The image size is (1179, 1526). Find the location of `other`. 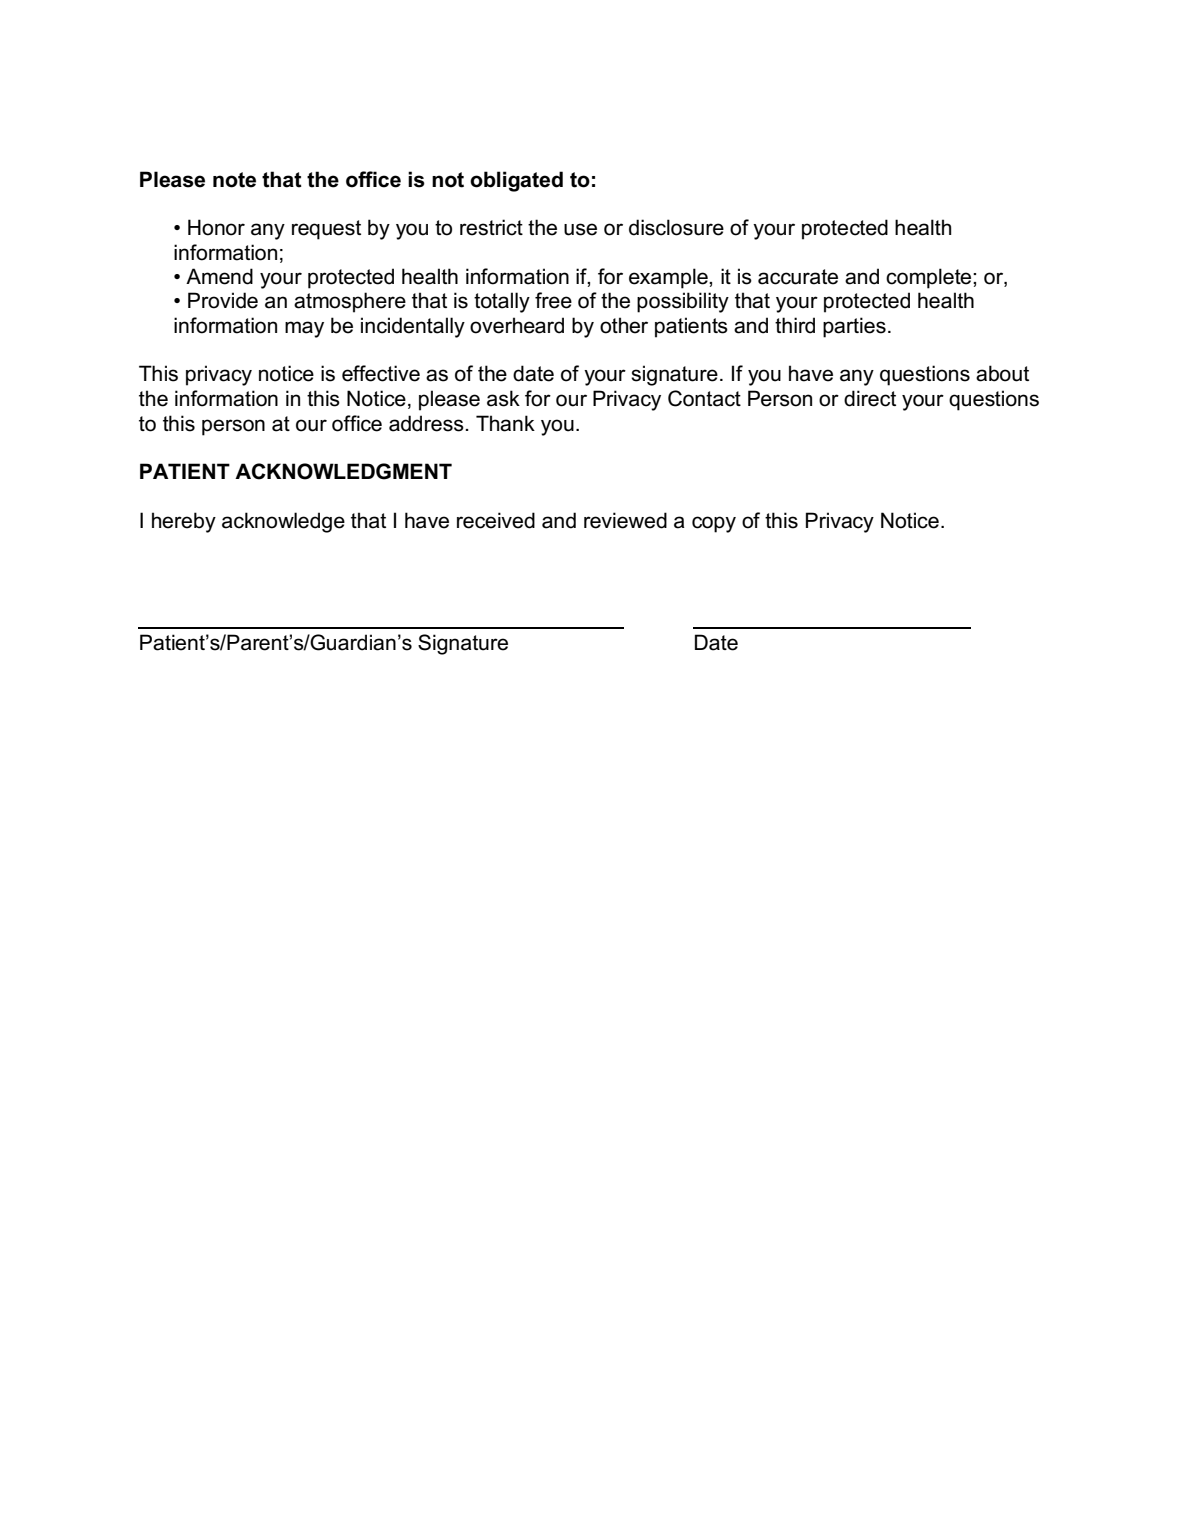

other is located at coordinates (624, 325).
